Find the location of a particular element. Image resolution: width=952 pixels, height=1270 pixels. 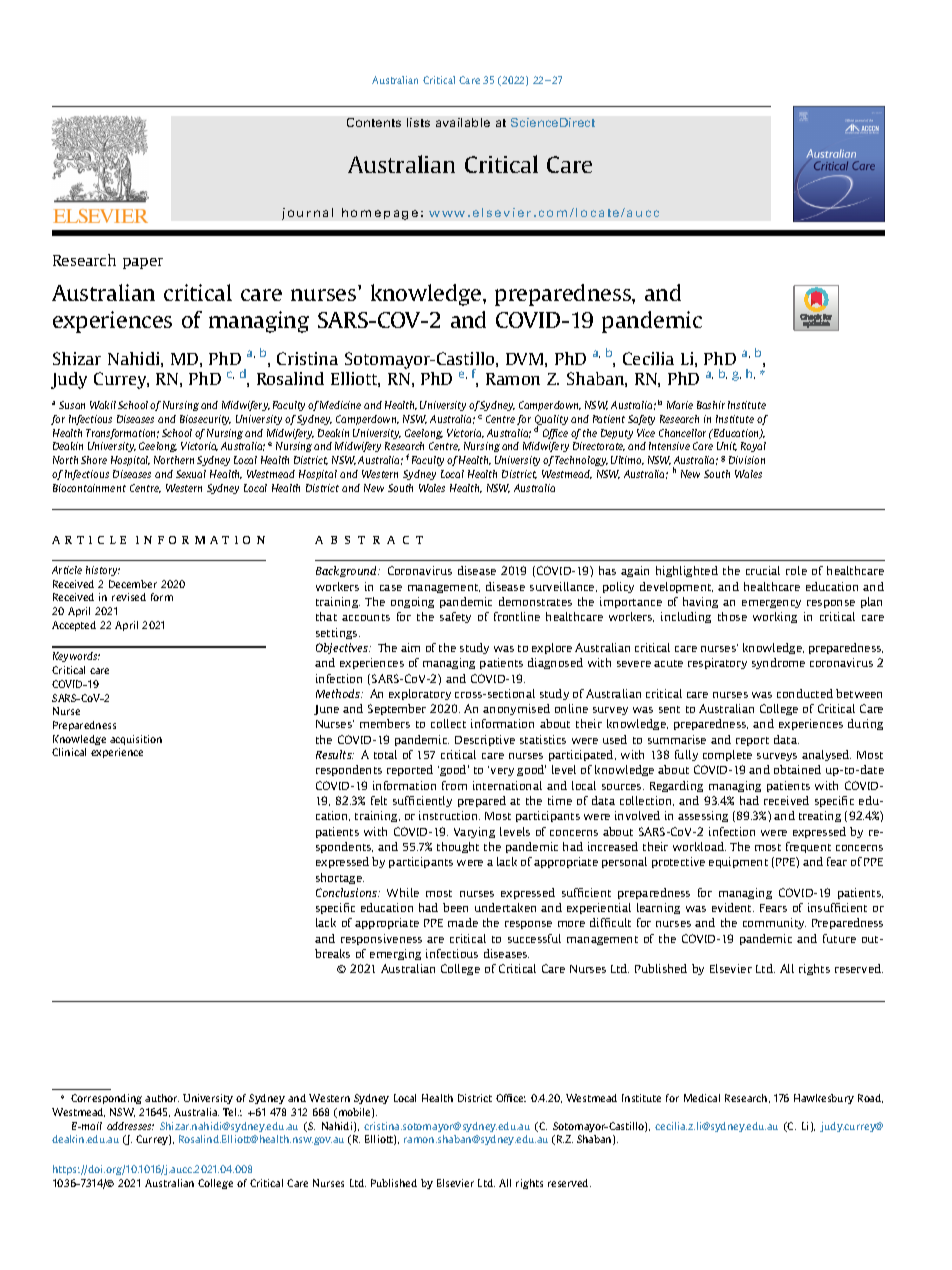

working is located at coordinates (775, 617).
